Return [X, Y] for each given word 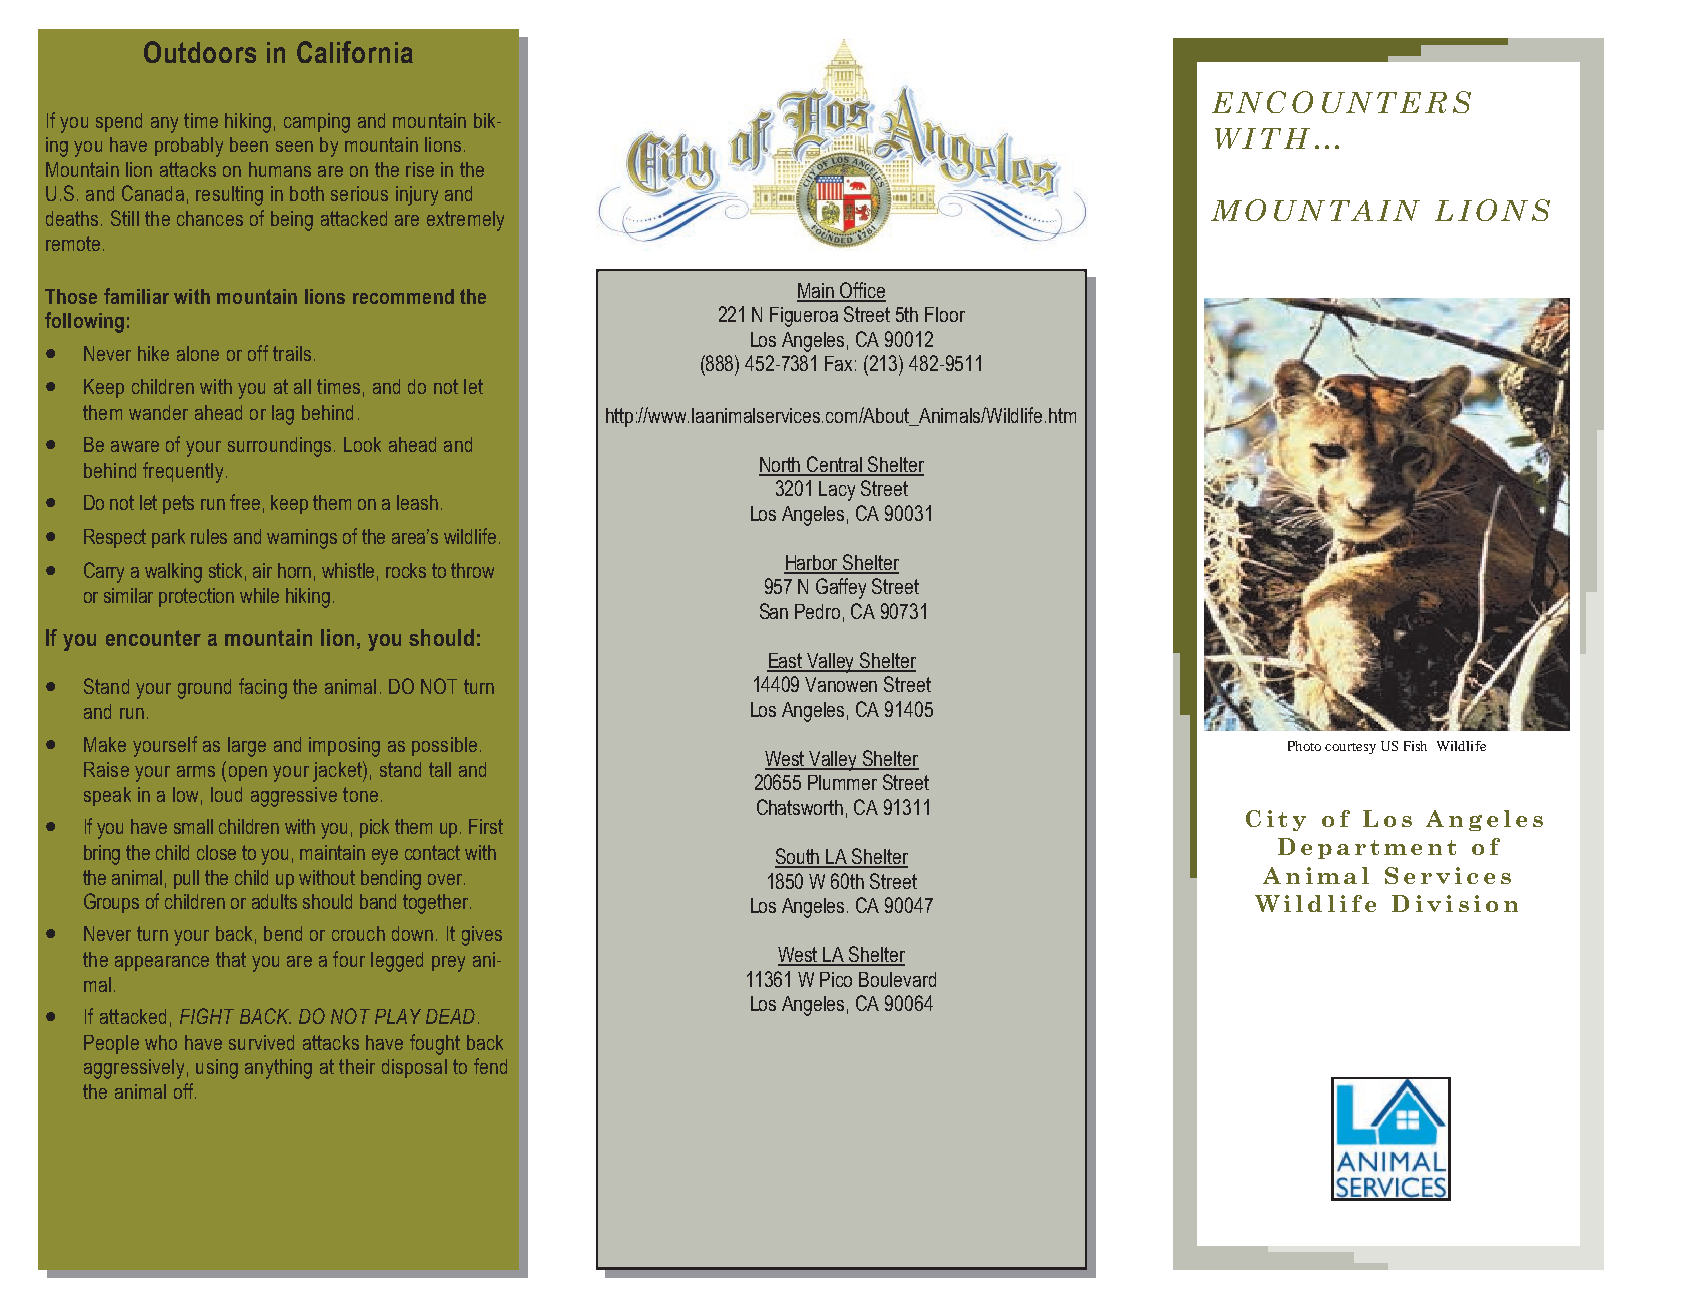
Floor [945, 314]
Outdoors [200, 52]
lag [283, 415]
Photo [1304, 746]
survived [261, 1042]
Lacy [837, 491]
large [247, 747]
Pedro [817, 611]
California [355, 52]
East [786, 662]
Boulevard [897, 979]
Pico [836, 979]
